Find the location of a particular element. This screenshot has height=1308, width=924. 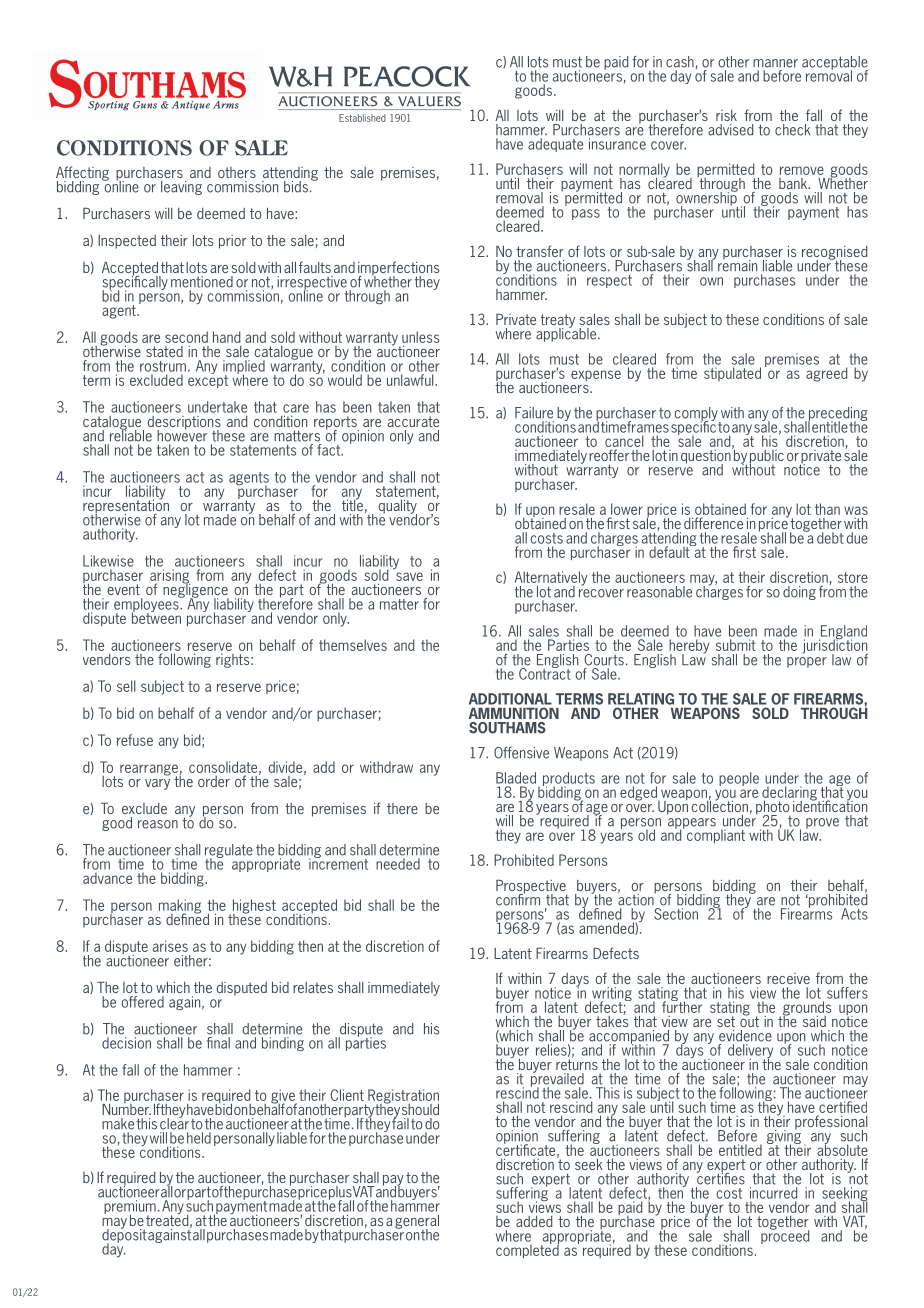

held is located at coordinates (199, 1138).
